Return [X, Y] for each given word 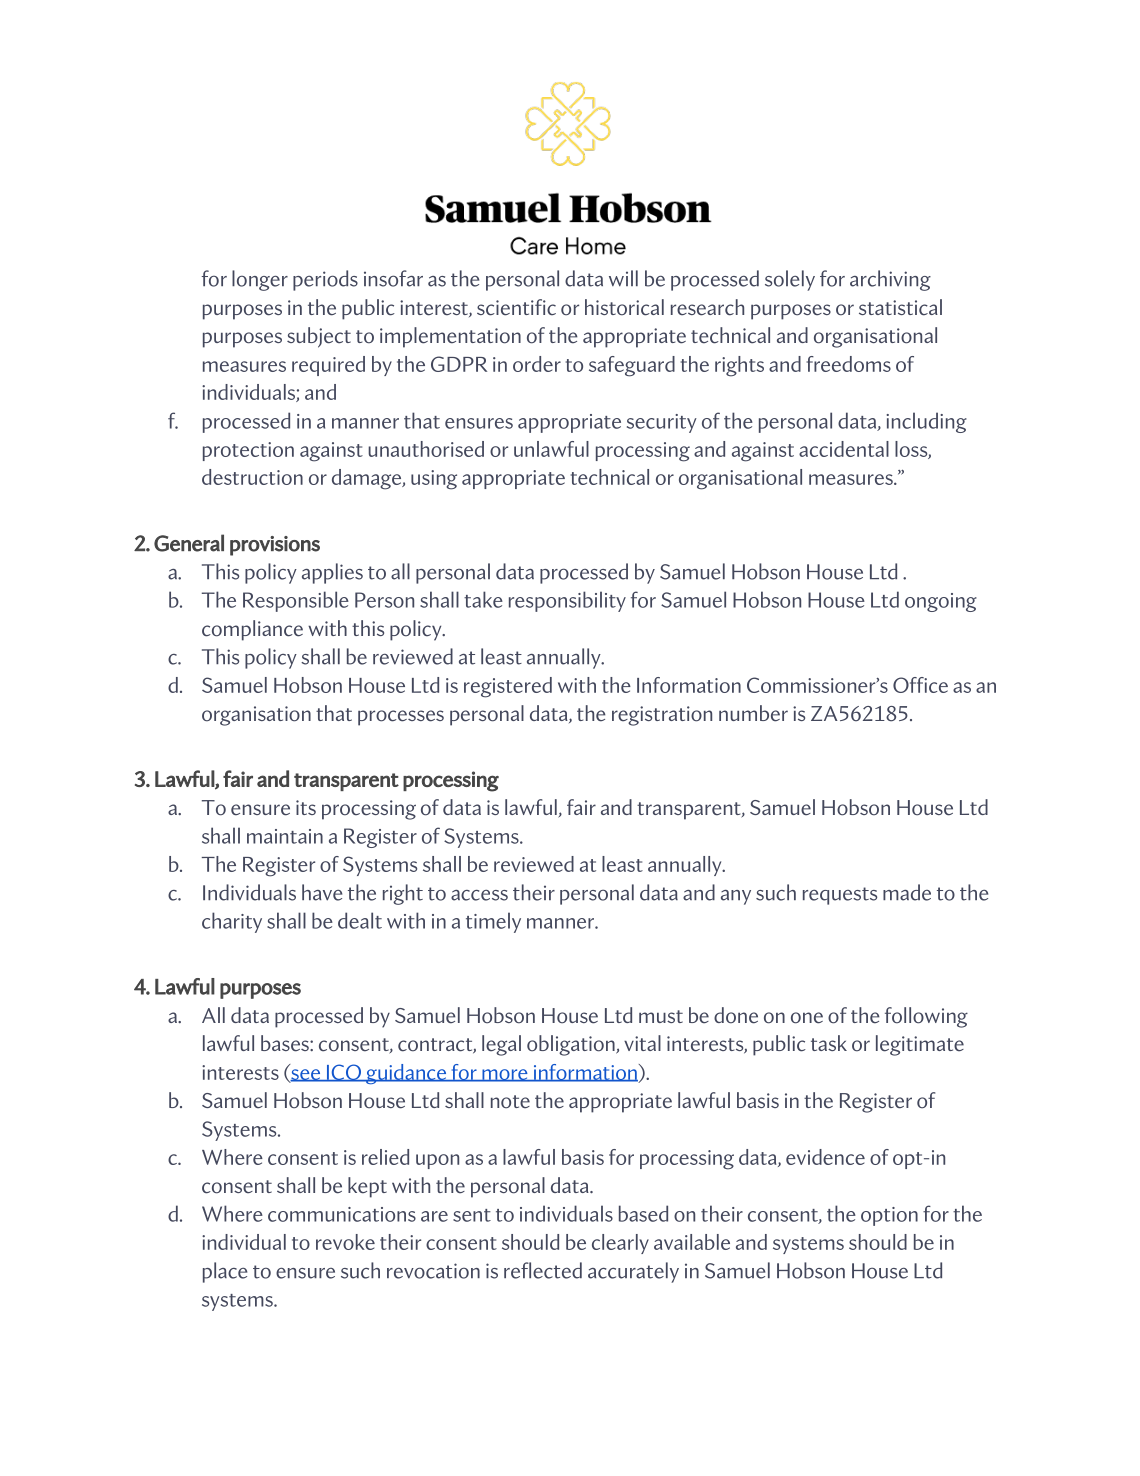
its [306, 807]
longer [260, 280]
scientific [516, 307]
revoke [345, 1242]
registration [662, 716]
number [753, 713]
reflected [543, 1270]
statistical [900, 307]
